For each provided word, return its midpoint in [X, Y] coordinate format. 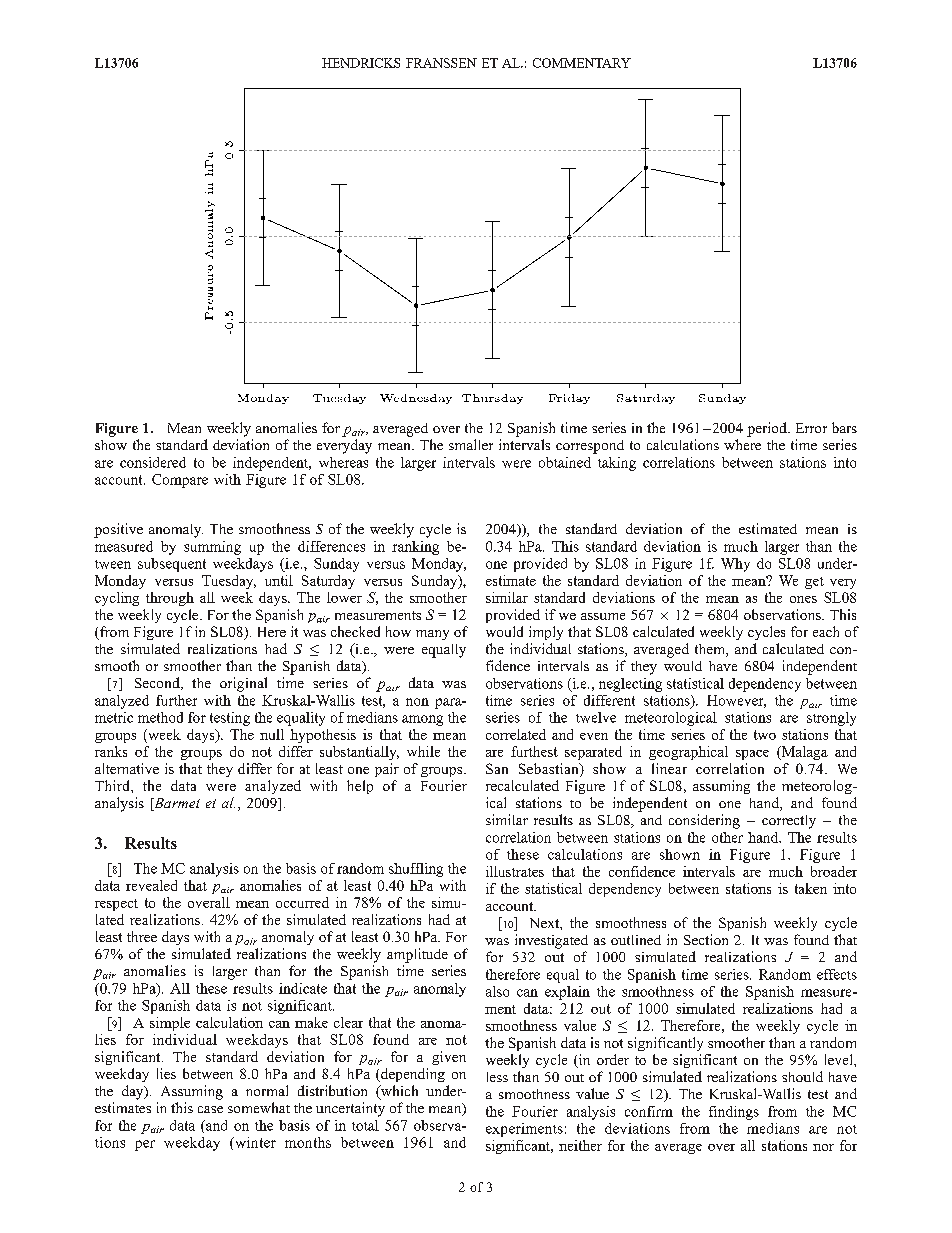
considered [153, 462]
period [768, 429]
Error [811, 428]
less [497, 1077]
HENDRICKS [361, 63]
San [497, 768]
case [210, 1109]
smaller [471, 444]
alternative [127, 768]
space [752, 755]
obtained [565, 462]
